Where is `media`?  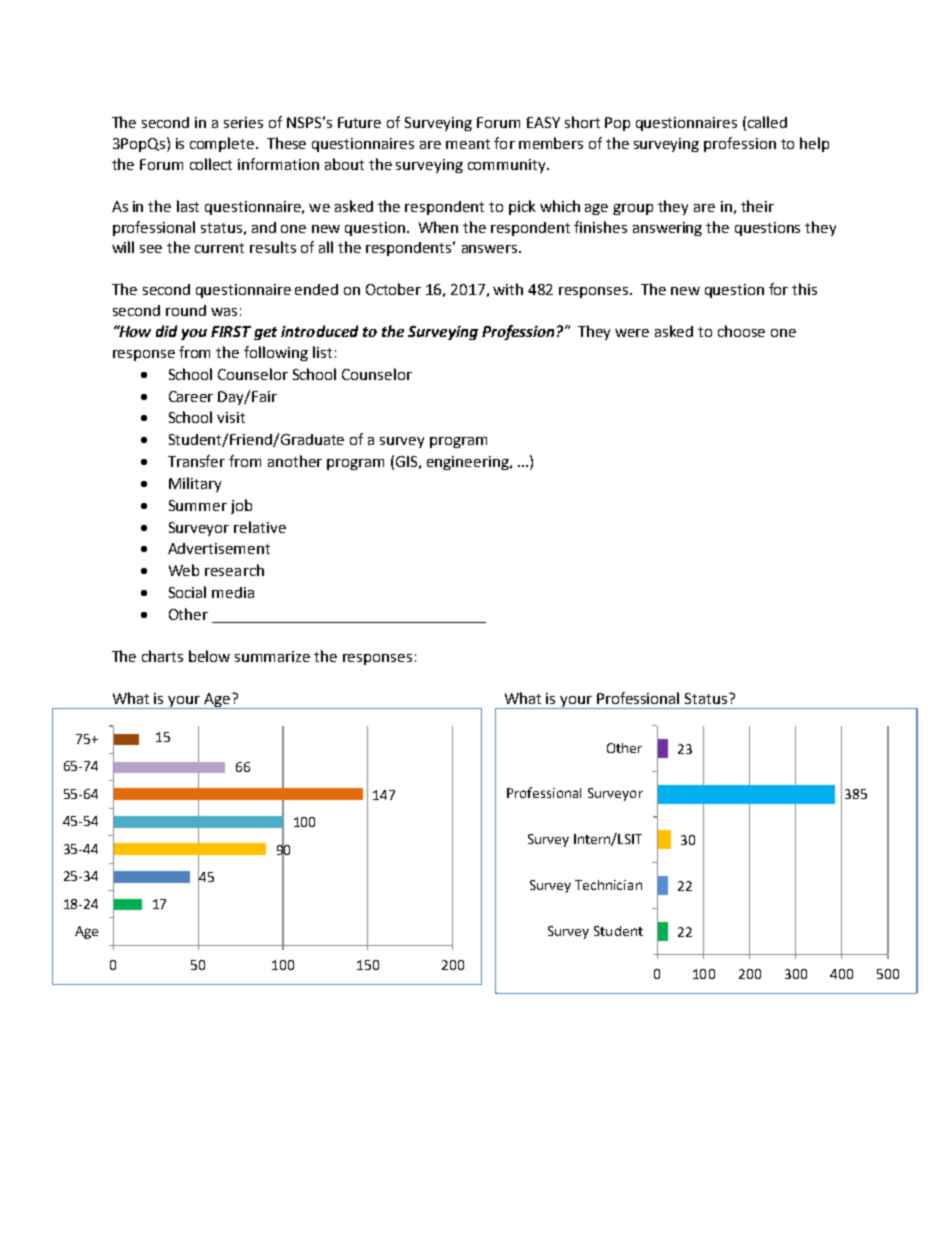 media is located at coordinates (233, 592).
